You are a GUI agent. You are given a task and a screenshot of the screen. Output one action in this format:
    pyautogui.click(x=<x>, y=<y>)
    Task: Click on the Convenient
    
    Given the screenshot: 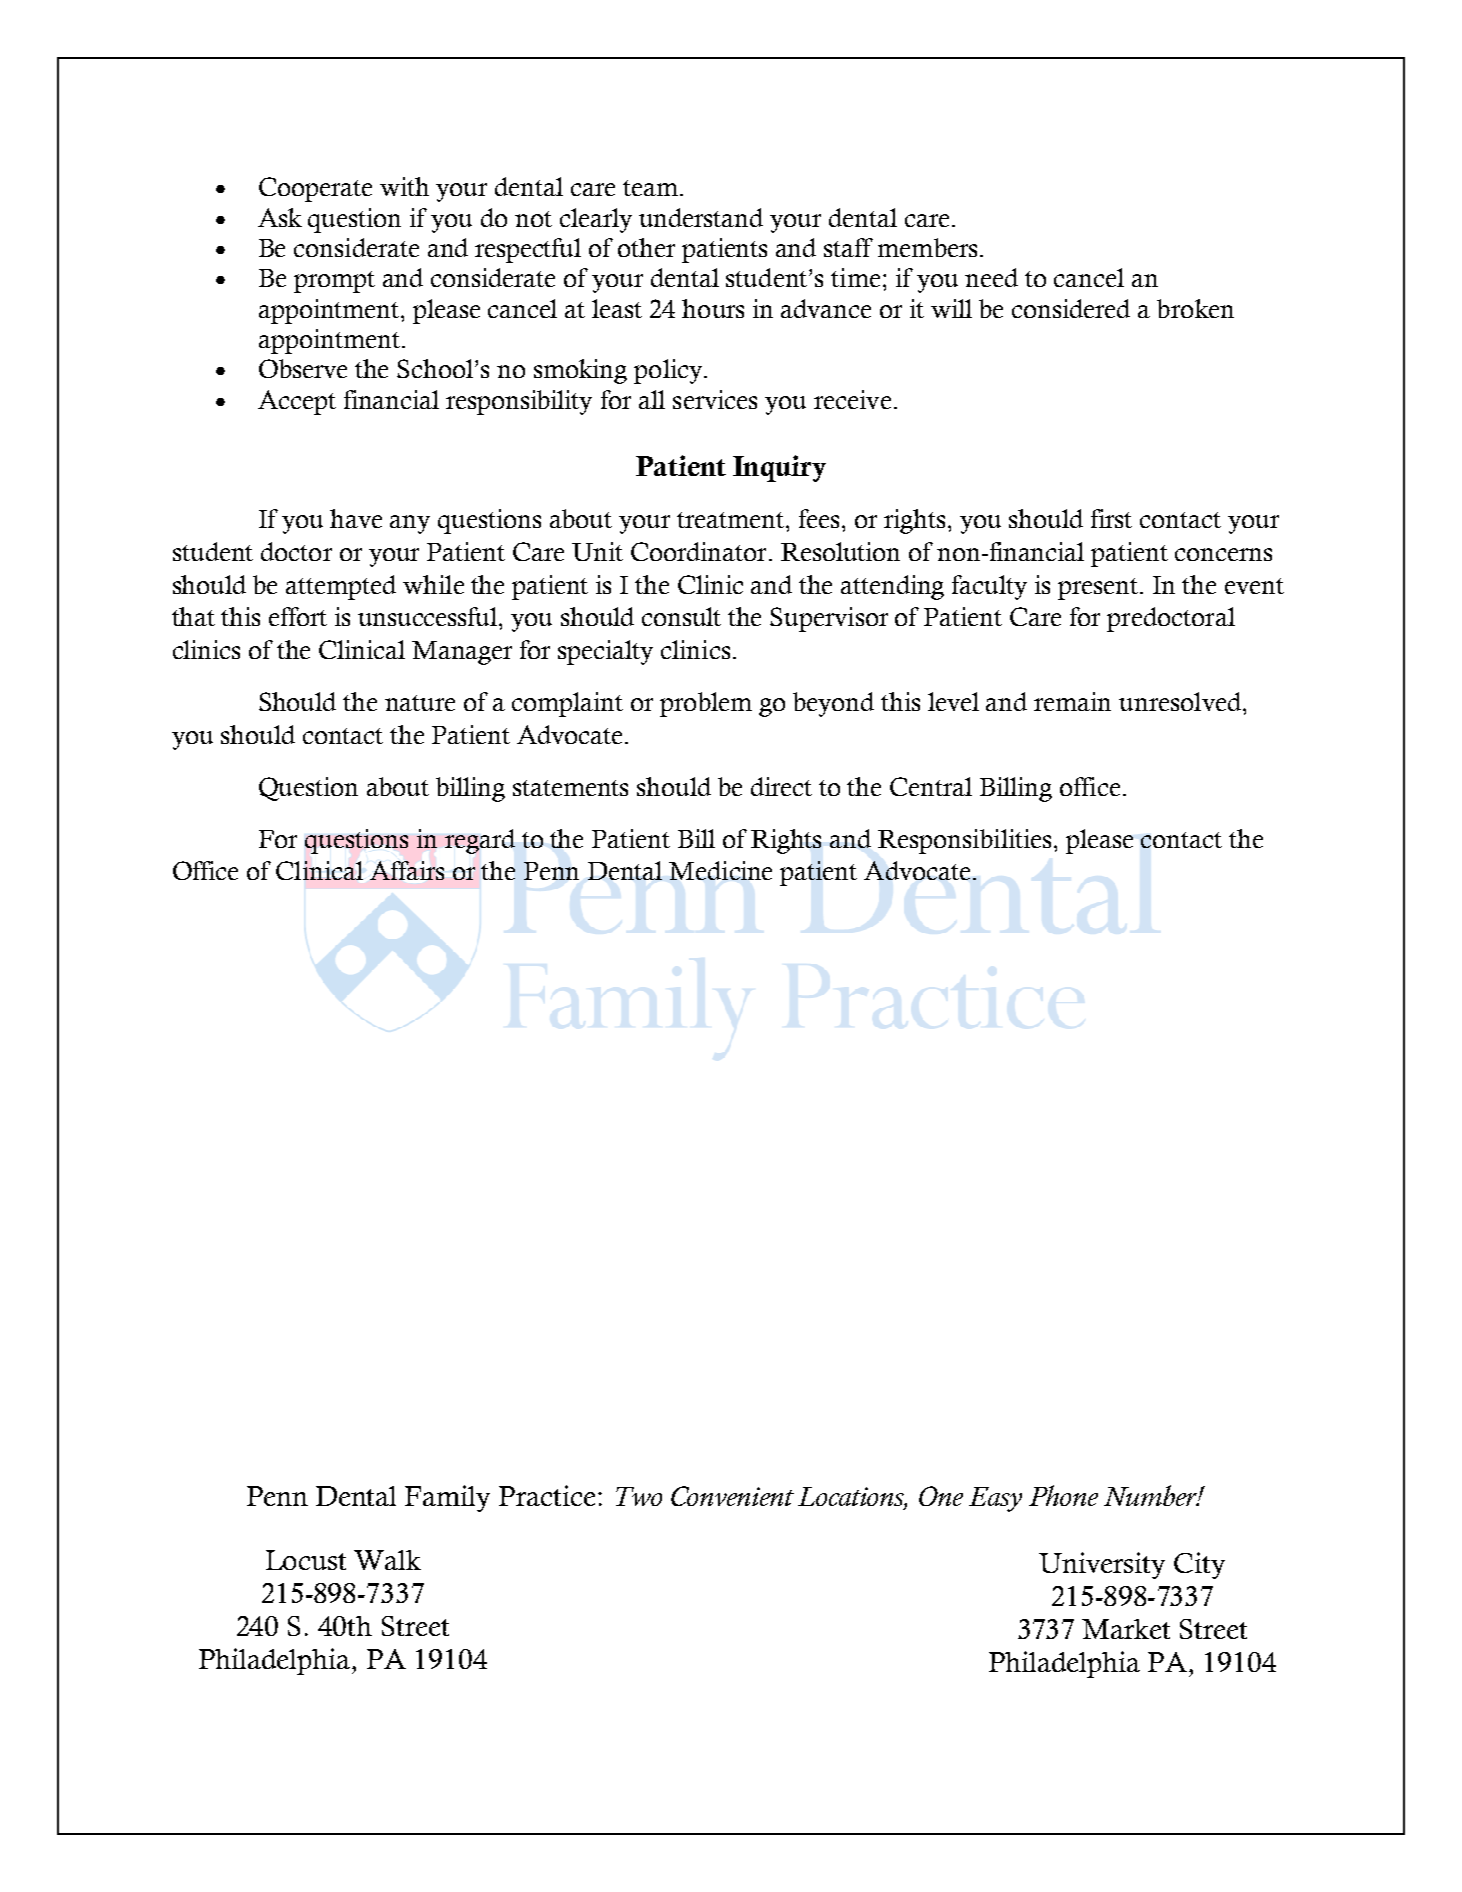 What is the action you would take?
    pyautogui.click(x=732, y=1496)
